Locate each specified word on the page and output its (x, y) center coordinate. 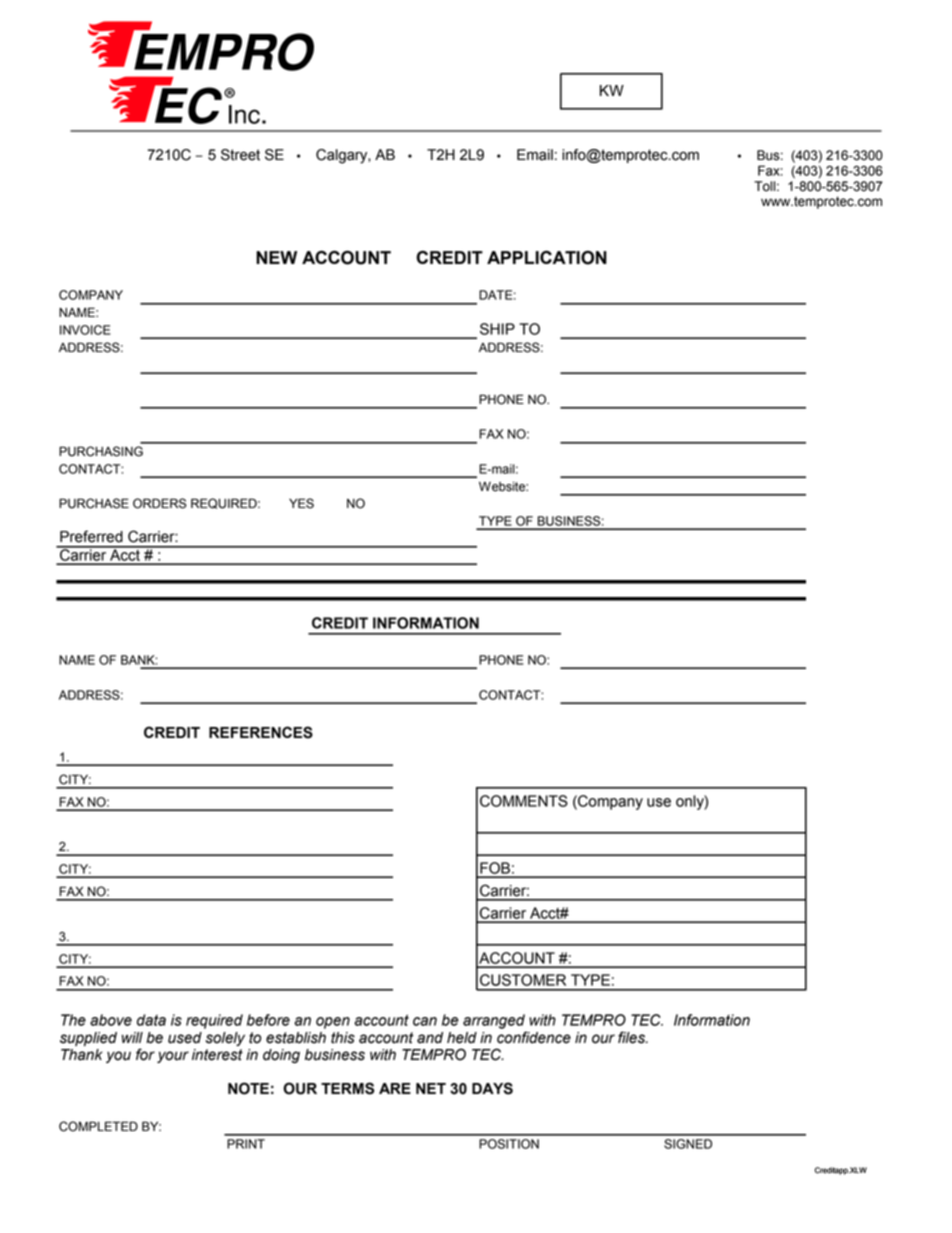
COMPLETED (98, 1126)
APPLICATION (547, 257)
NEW (276, 257)
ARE (395, 1088)
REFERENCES (261, 732)
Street (240, 155)
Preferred (91, 536)
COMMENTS (524, 801)
